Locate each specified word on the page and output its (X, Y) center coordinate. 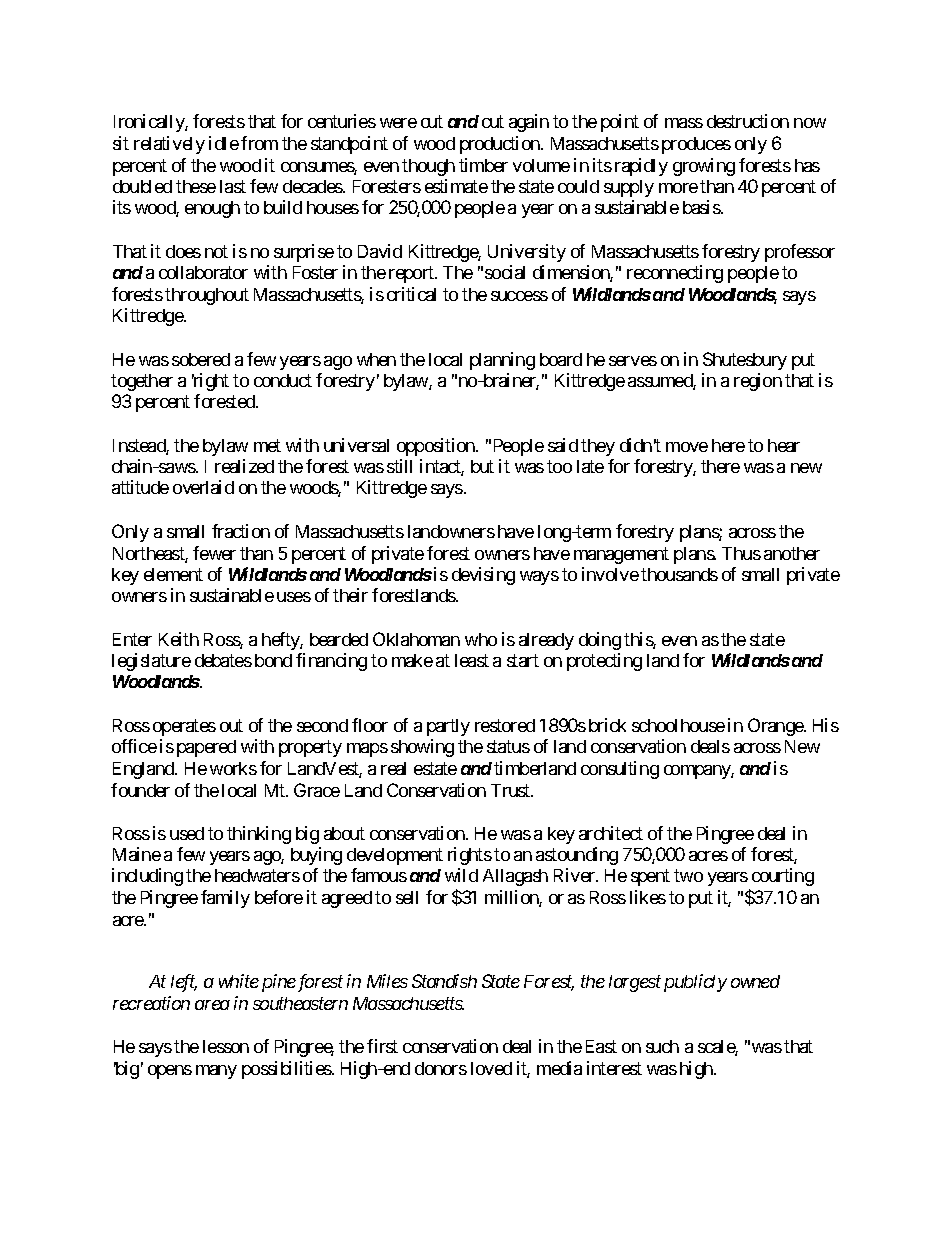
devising (483, 576)
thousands (679, 574)
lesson (226, 1046)
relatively (169, 145)
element (173, 574)
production (501, 145)
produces (696, 145)
